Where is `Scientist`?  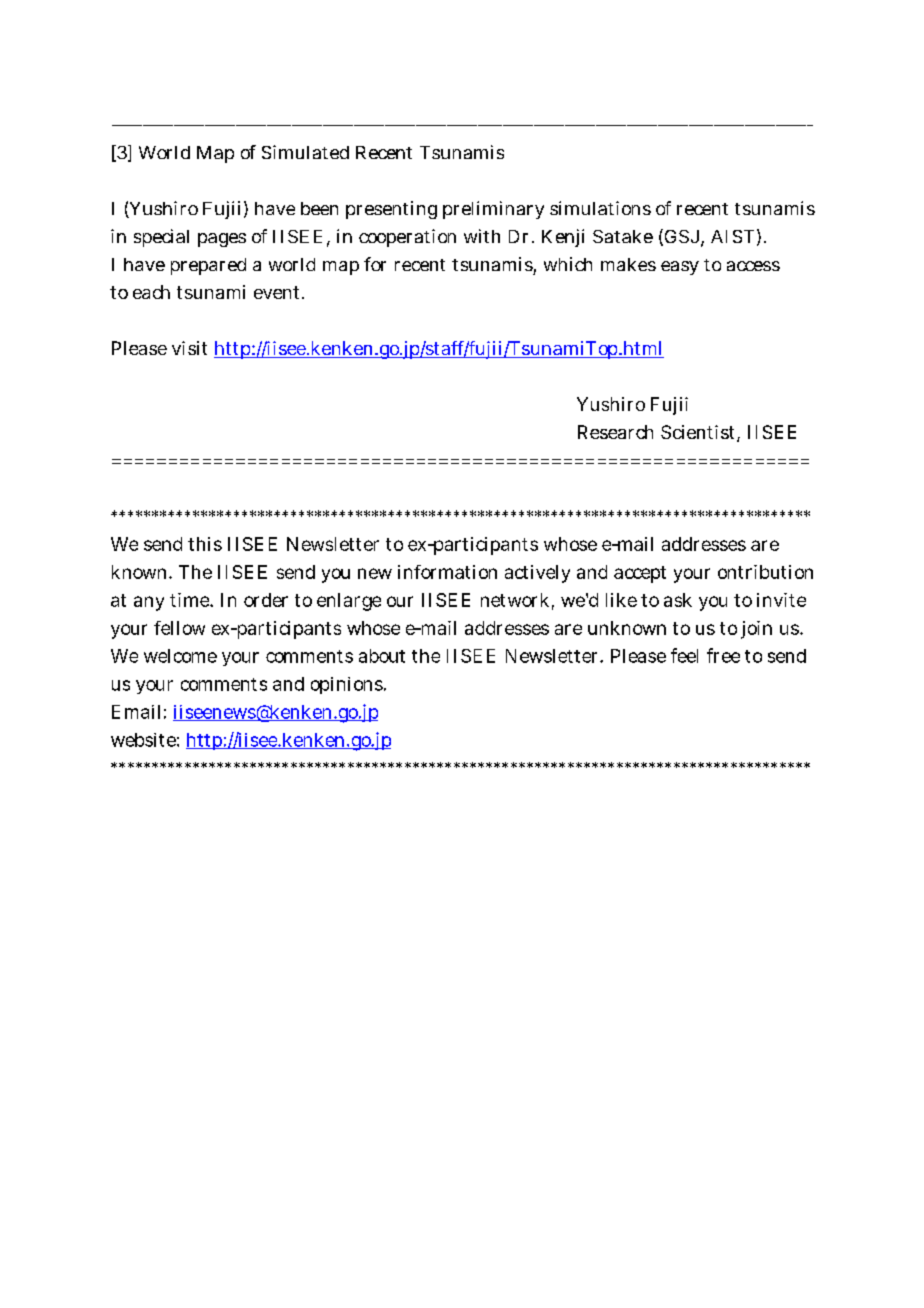
Scientist is located at coordinates (699, 433).
